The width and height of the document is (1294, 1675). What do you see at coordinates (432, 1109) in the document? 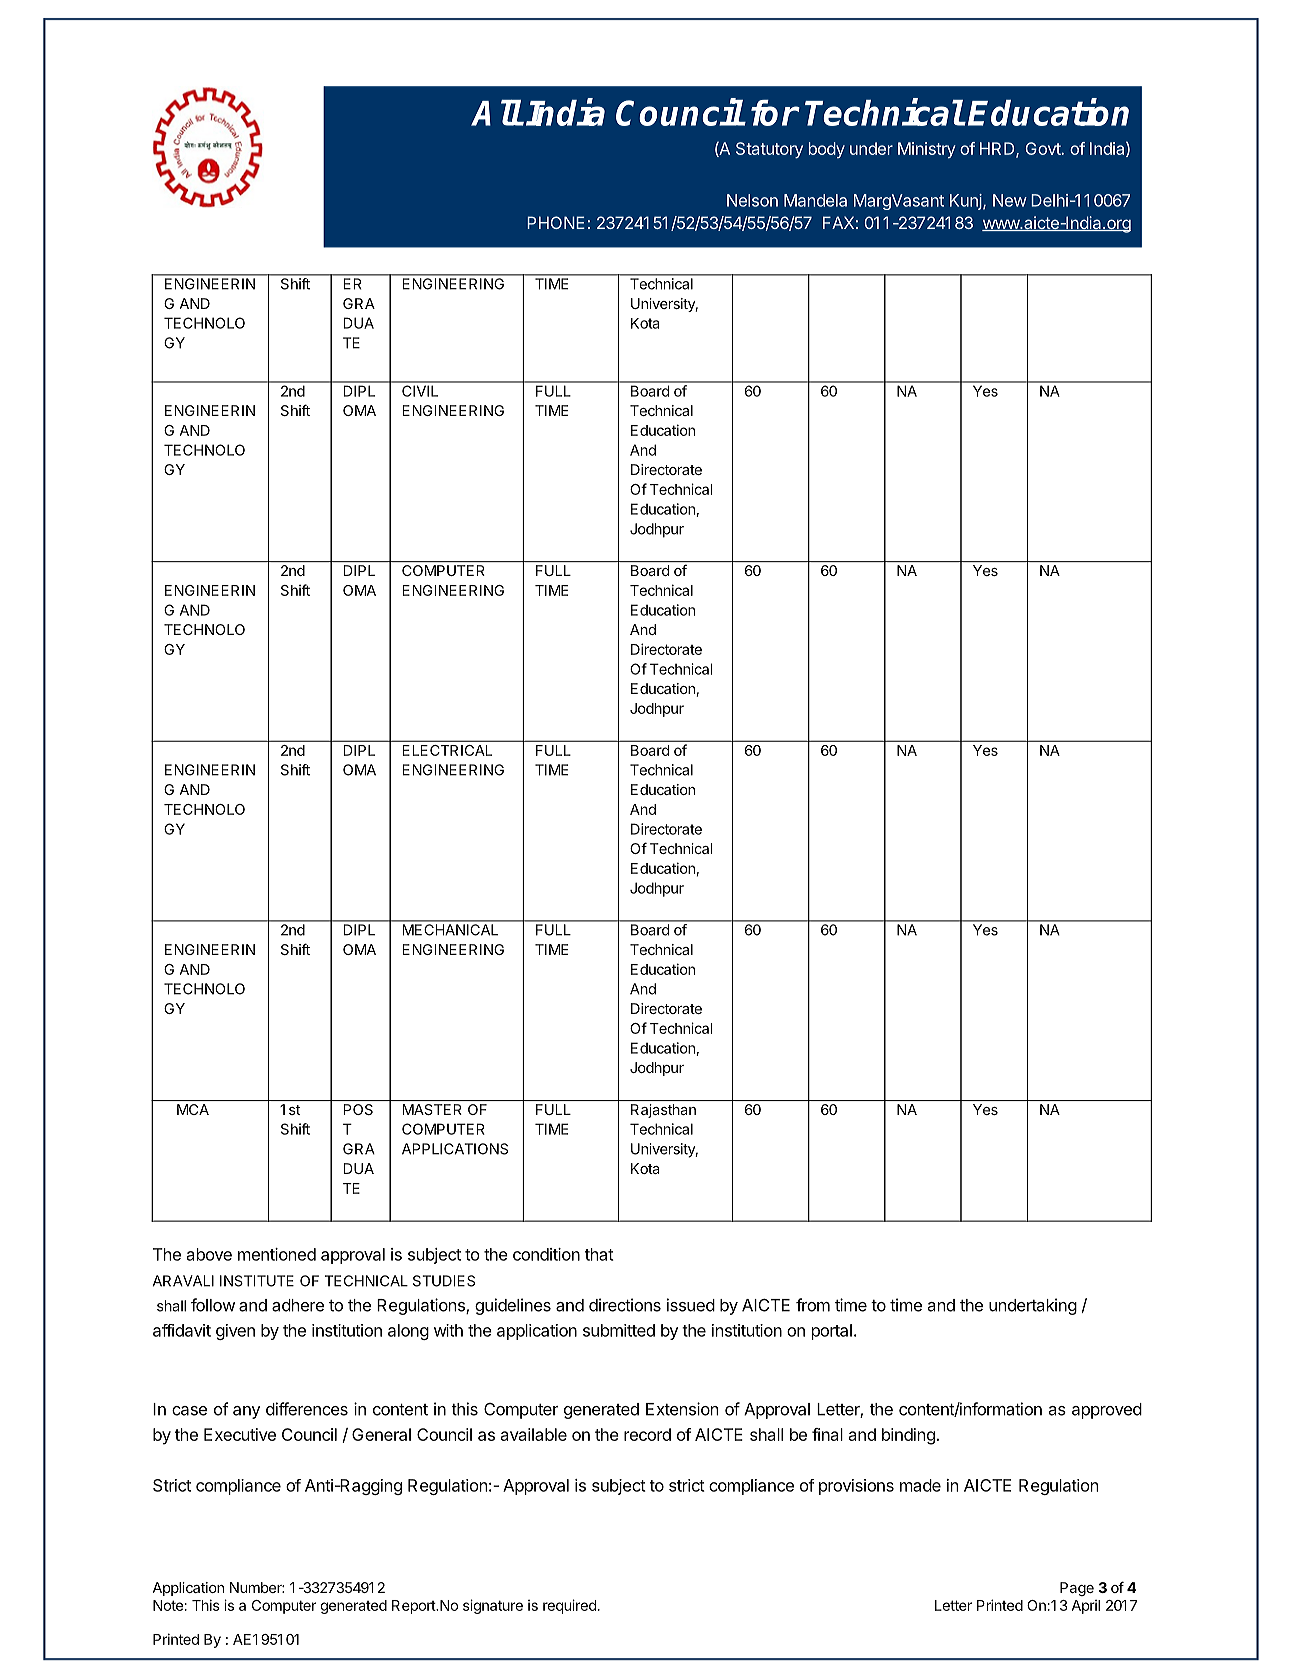
I see `MASTER` at bounding box center [432, 1109].
